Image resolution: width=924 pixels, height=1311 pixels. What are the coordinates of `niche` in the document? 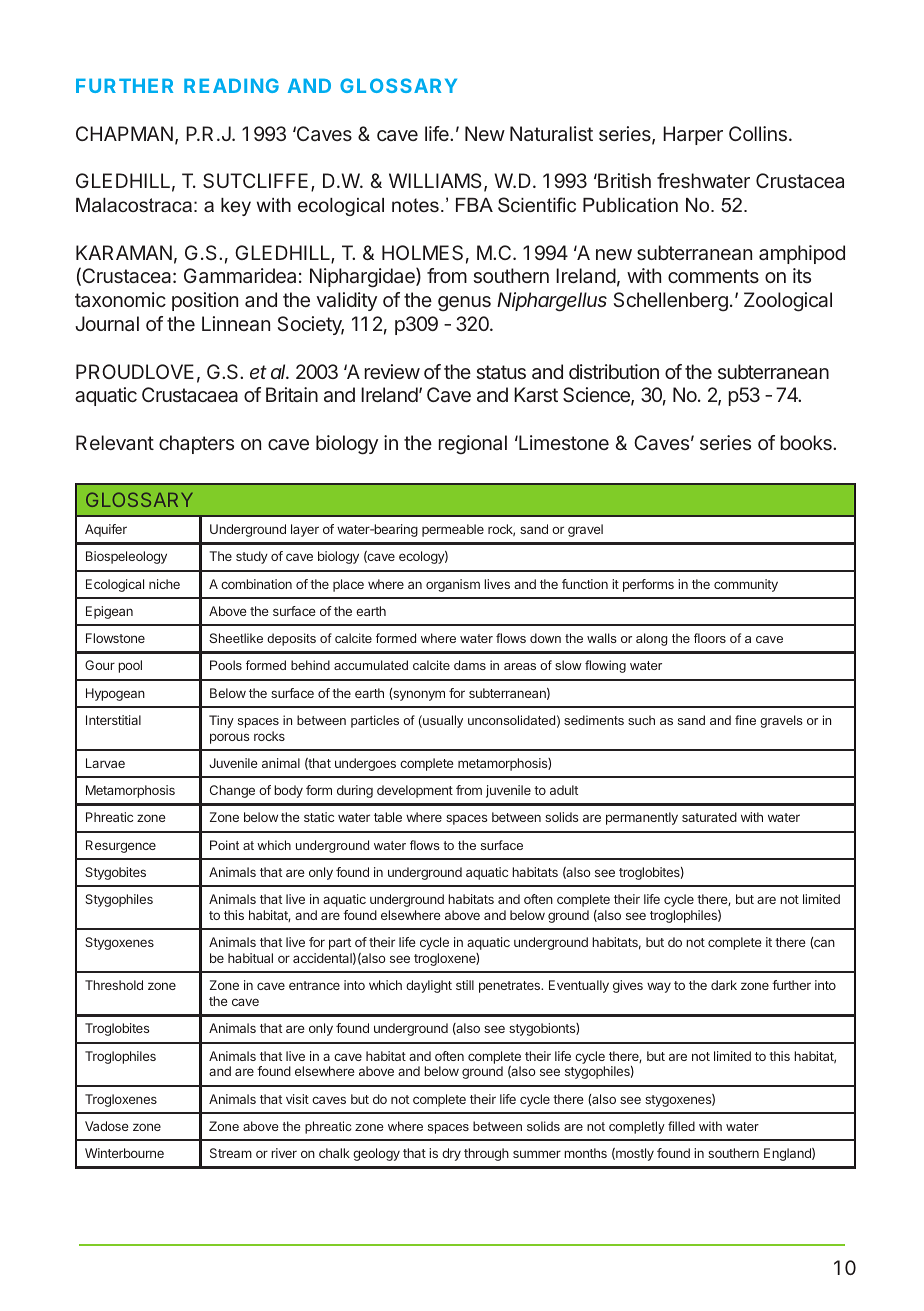 It's located at (164, 584).
